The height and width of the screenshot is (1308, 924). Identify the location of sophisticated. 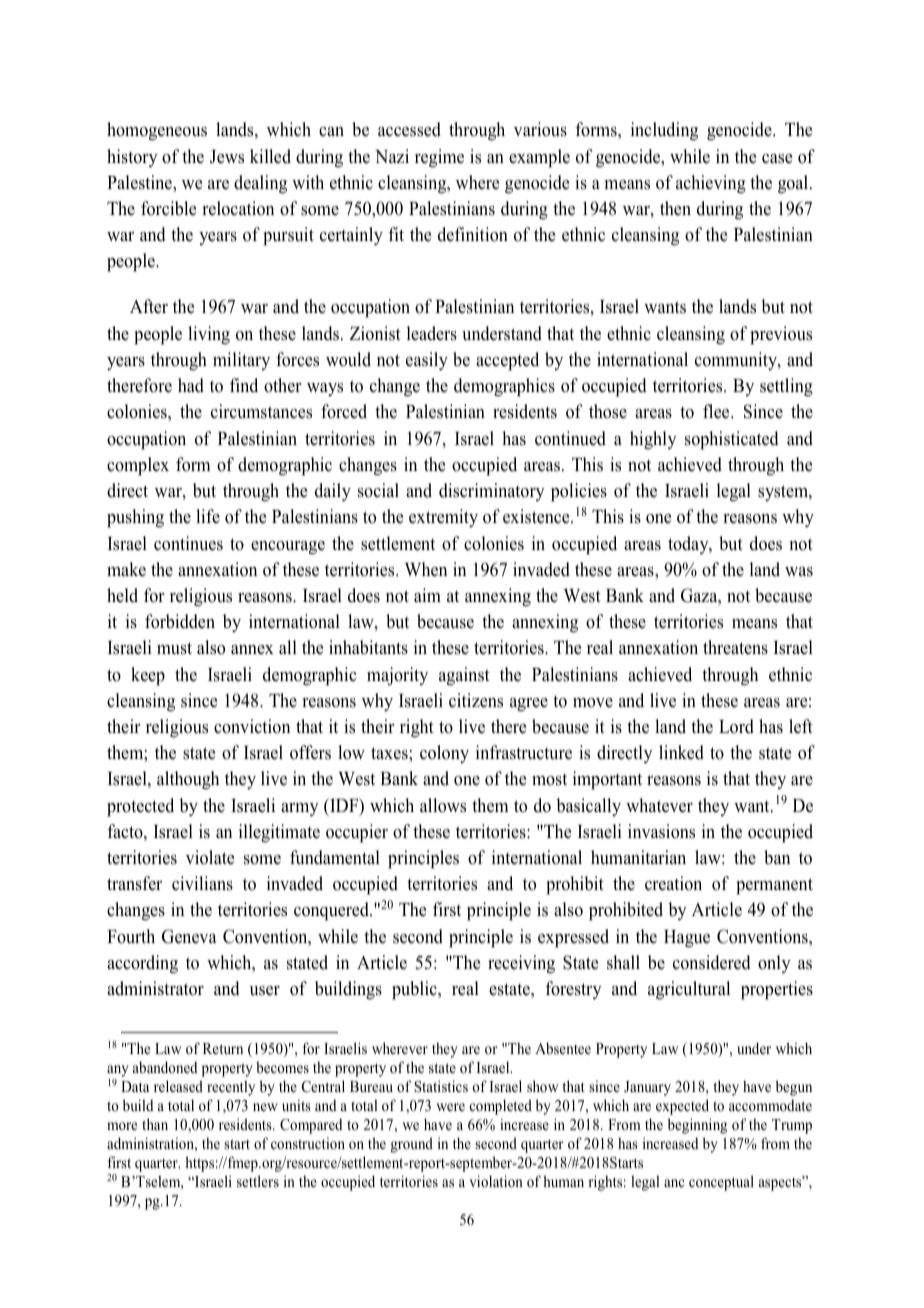
(731, 440).
